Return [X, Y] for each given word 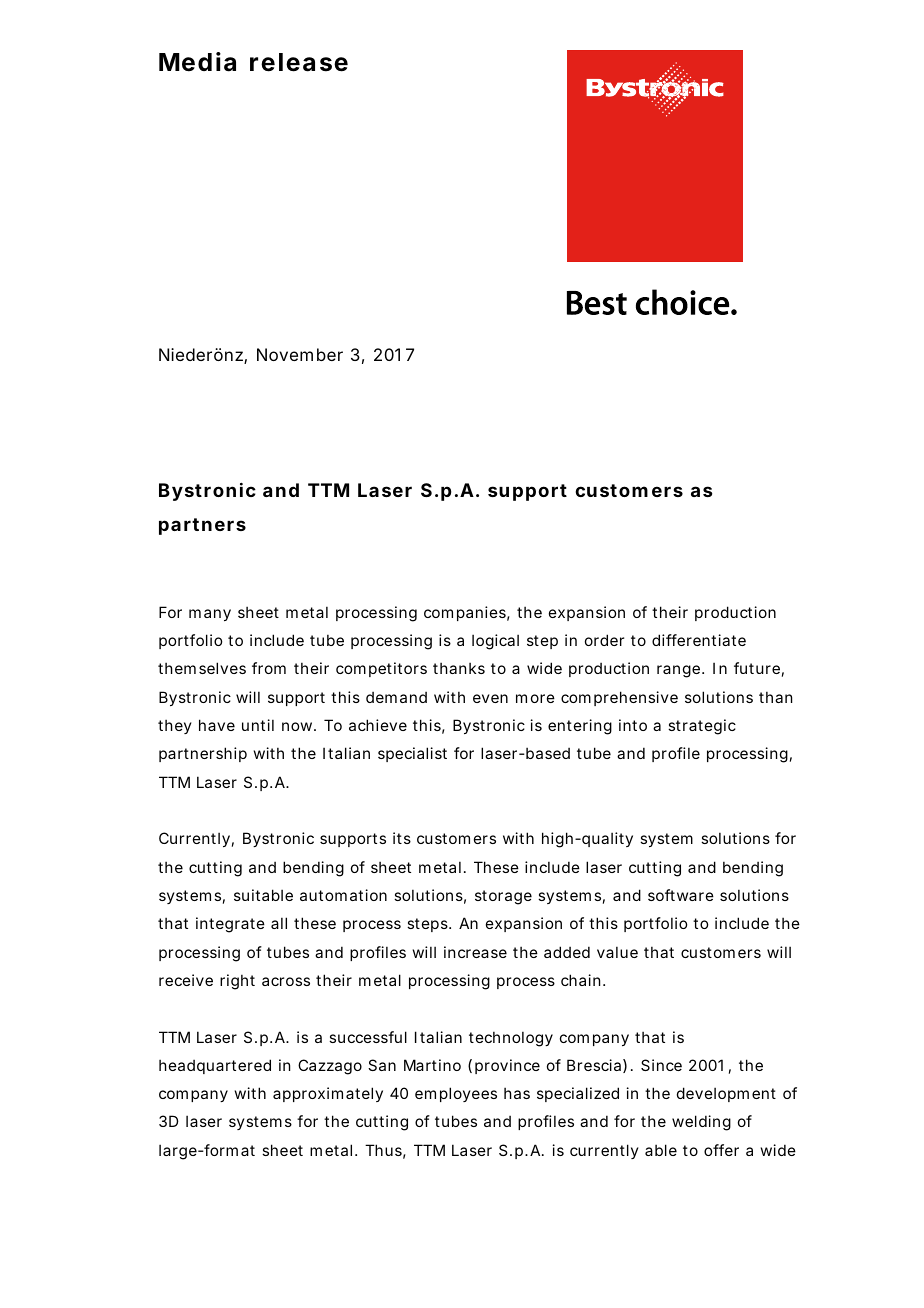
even [490, 698]
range [680, 671]
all [279, 923]
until [258, 725]
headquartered [215, 1066]
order [604, 640]
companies [467, 613]
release [299, 62]
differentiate [699, 640]
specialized [578, 1094]
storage [503, 897]
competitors [381, 669]
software [681, 895]
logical [495, 642]
